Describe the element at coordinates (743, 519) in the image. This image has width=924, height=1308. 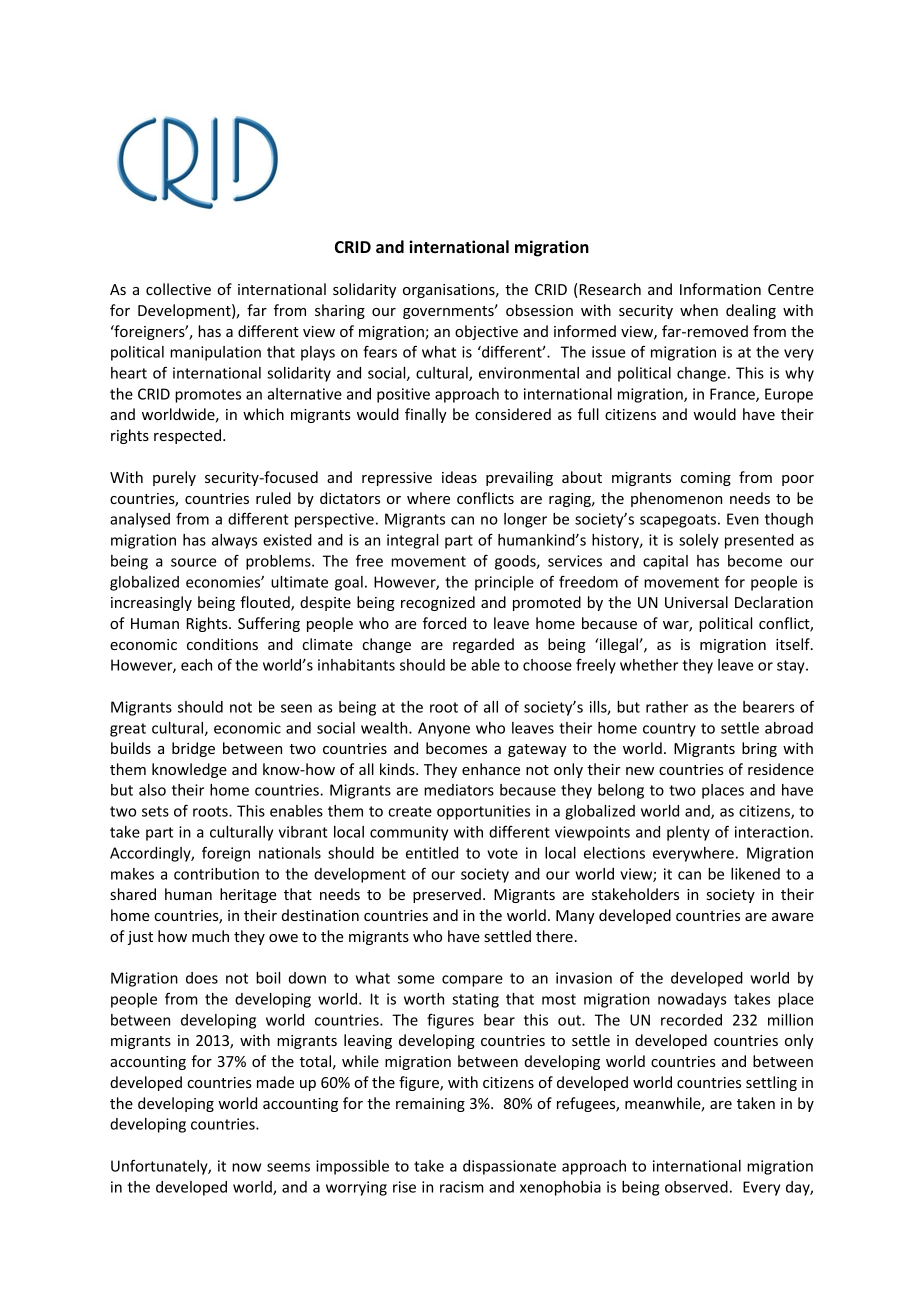
I see `Even` at that location.
